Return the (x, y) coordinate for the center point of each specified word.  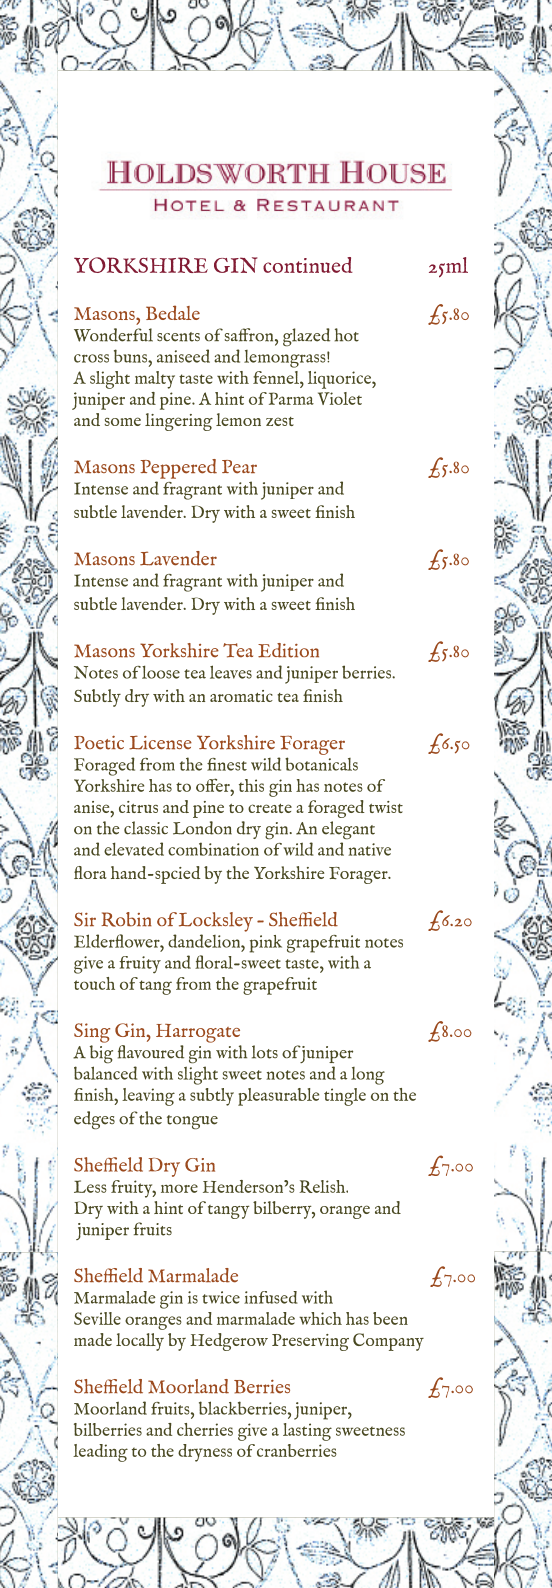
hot (347, 335)
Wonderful (113, 335)
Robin (126, 919)
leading (100, 1453)
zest (280, 421)
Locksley (216, 922)
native (369, 849)
